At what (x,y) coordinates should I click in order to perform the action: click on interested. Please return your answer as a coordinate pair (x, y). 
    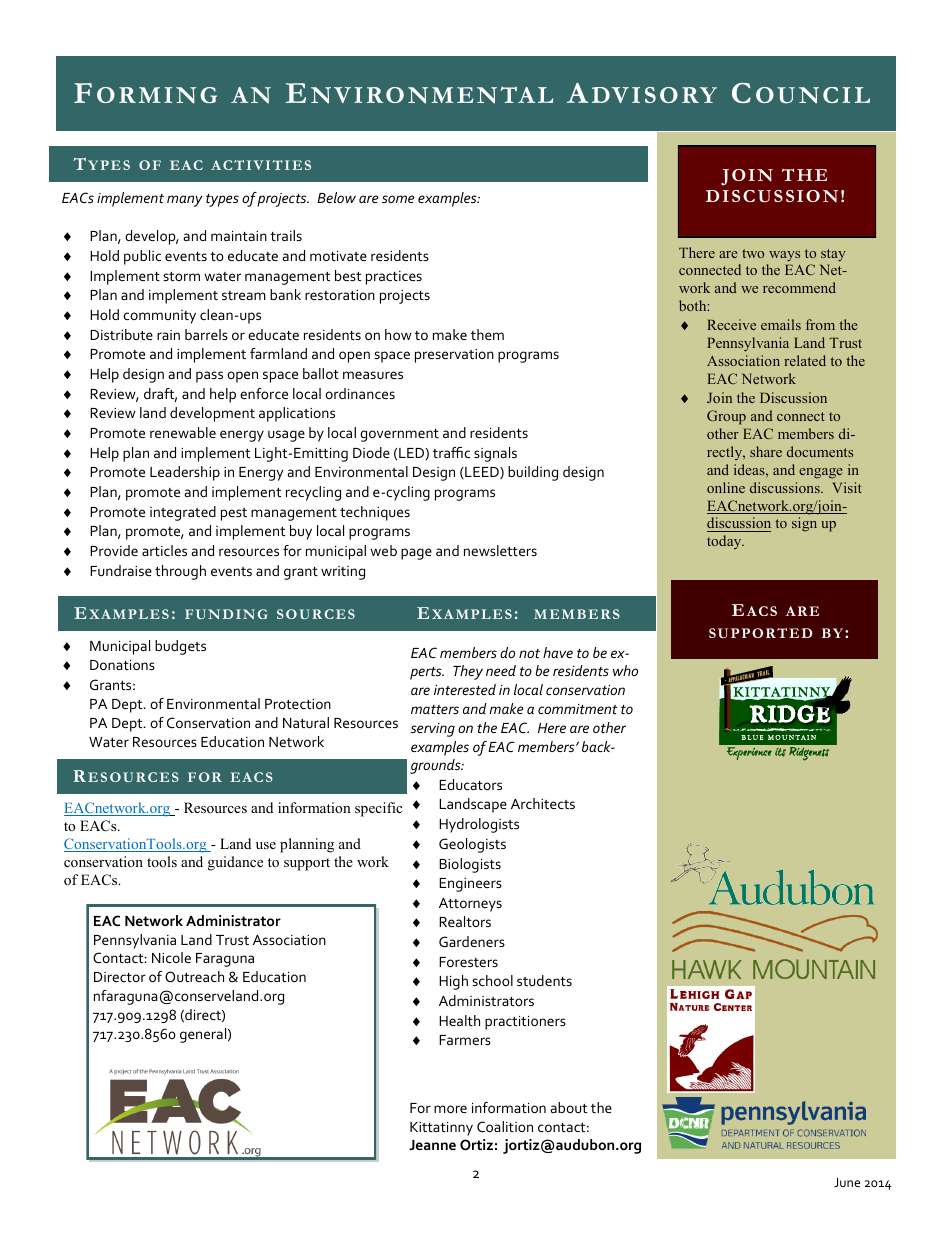
    Looking at the image, I should click on (465, 689).
